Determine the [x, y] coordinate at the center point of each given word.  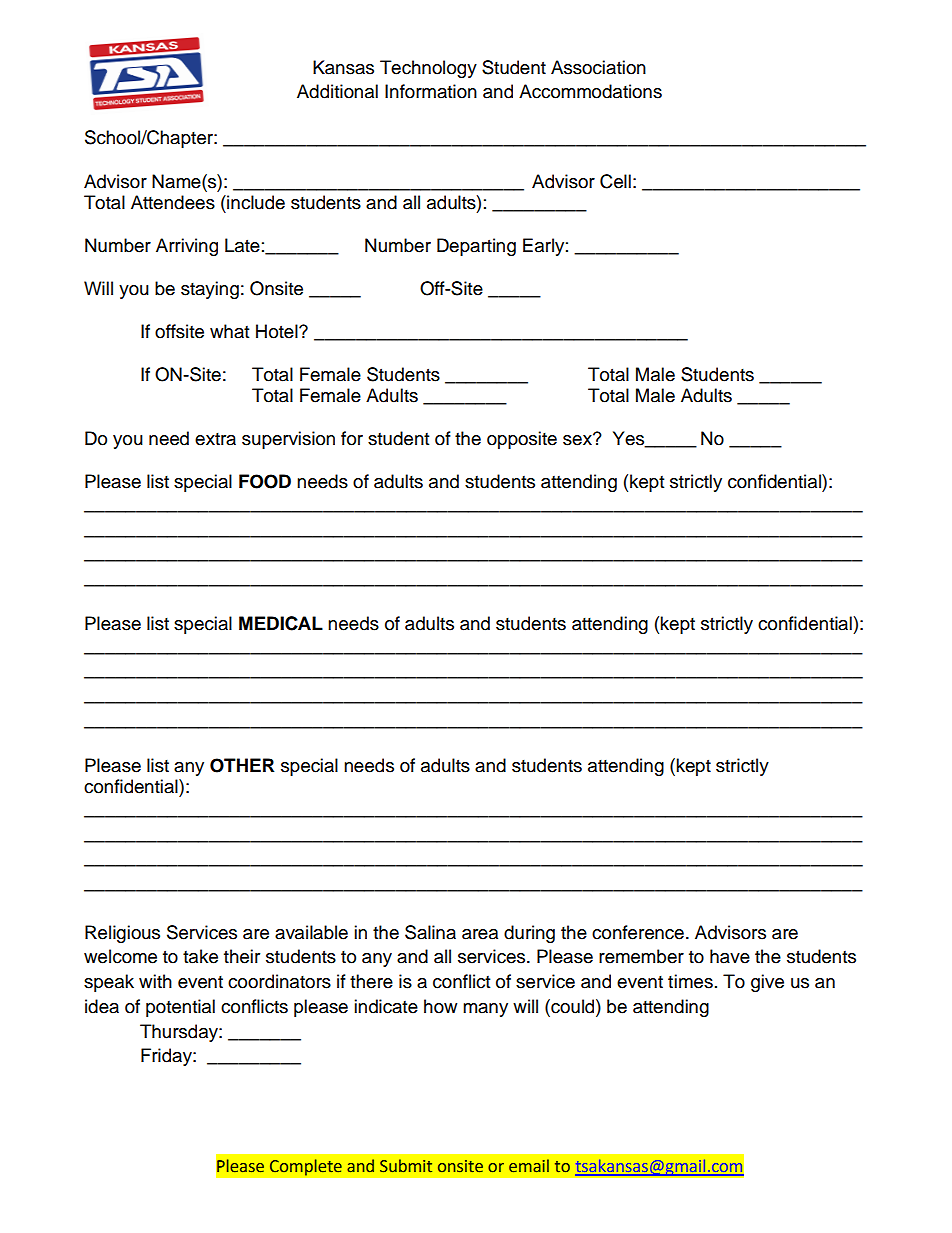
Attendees [173, 202]
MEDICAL [281, 623]
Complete [305, 1167]
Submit [406, 1166]
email [529, 1166]
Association [598, 67]
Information [431, 91]
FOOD [265, 481]
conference [638, 932]
